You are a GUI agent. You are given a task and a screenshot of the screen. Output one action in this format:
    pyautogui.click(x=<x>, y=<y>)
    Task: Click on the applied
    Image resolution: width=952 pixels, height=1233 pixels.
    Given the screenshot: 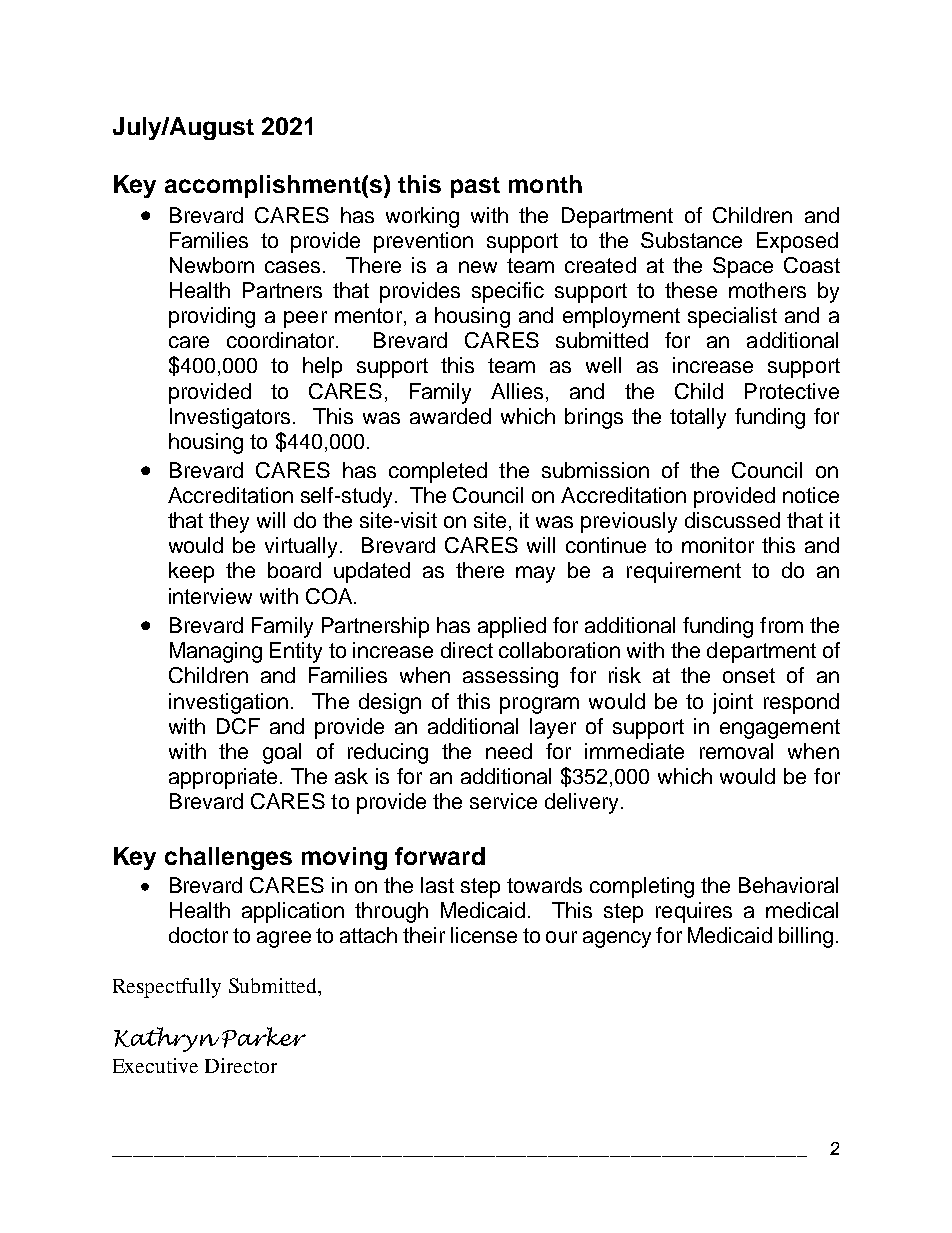 What is the action you would take?
    pyautogui.click(x=512, y=627)
